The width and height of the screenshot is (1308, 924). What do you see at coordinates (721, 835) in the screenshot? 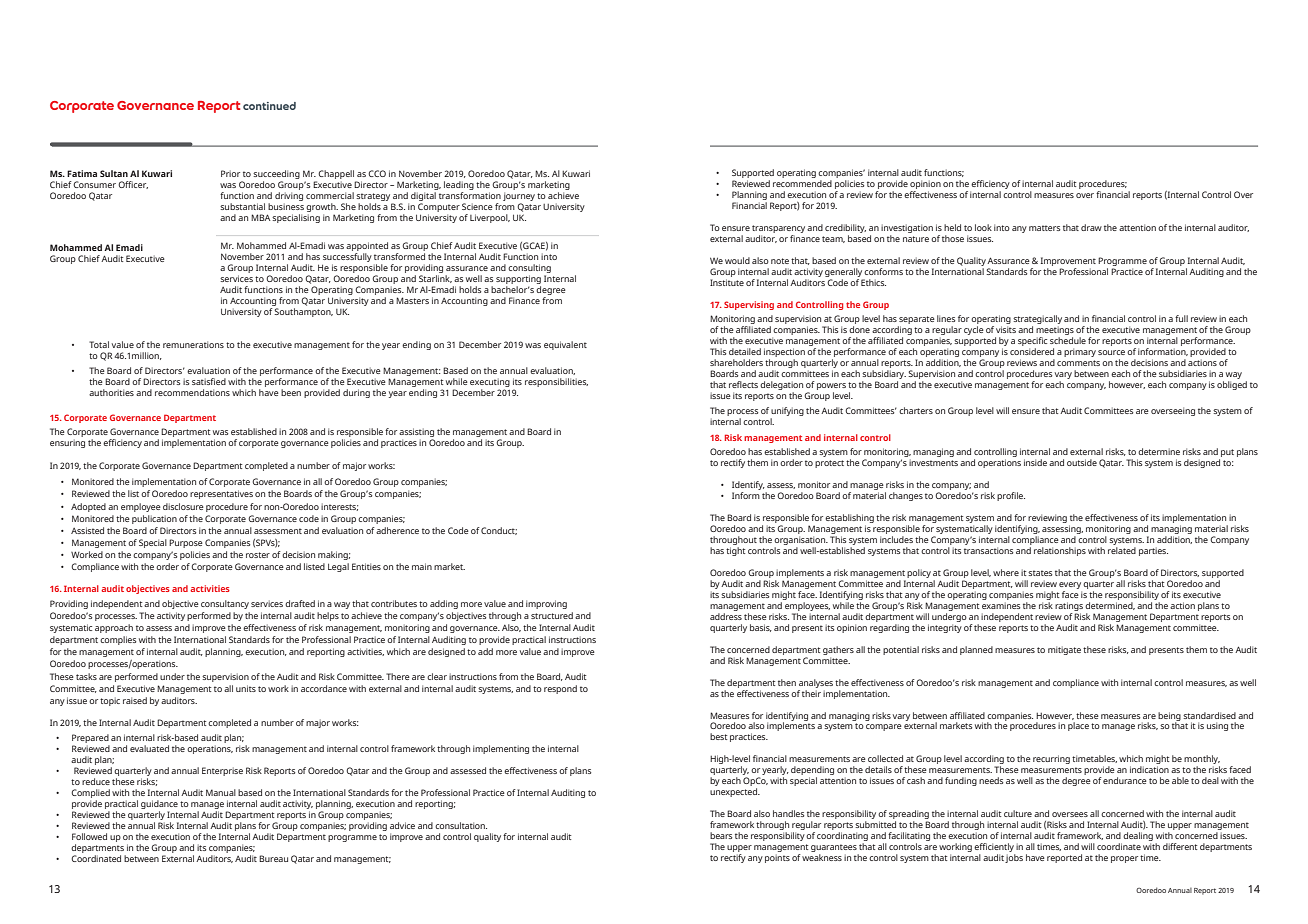
I see `bears` at bounding box center [721, 835].
